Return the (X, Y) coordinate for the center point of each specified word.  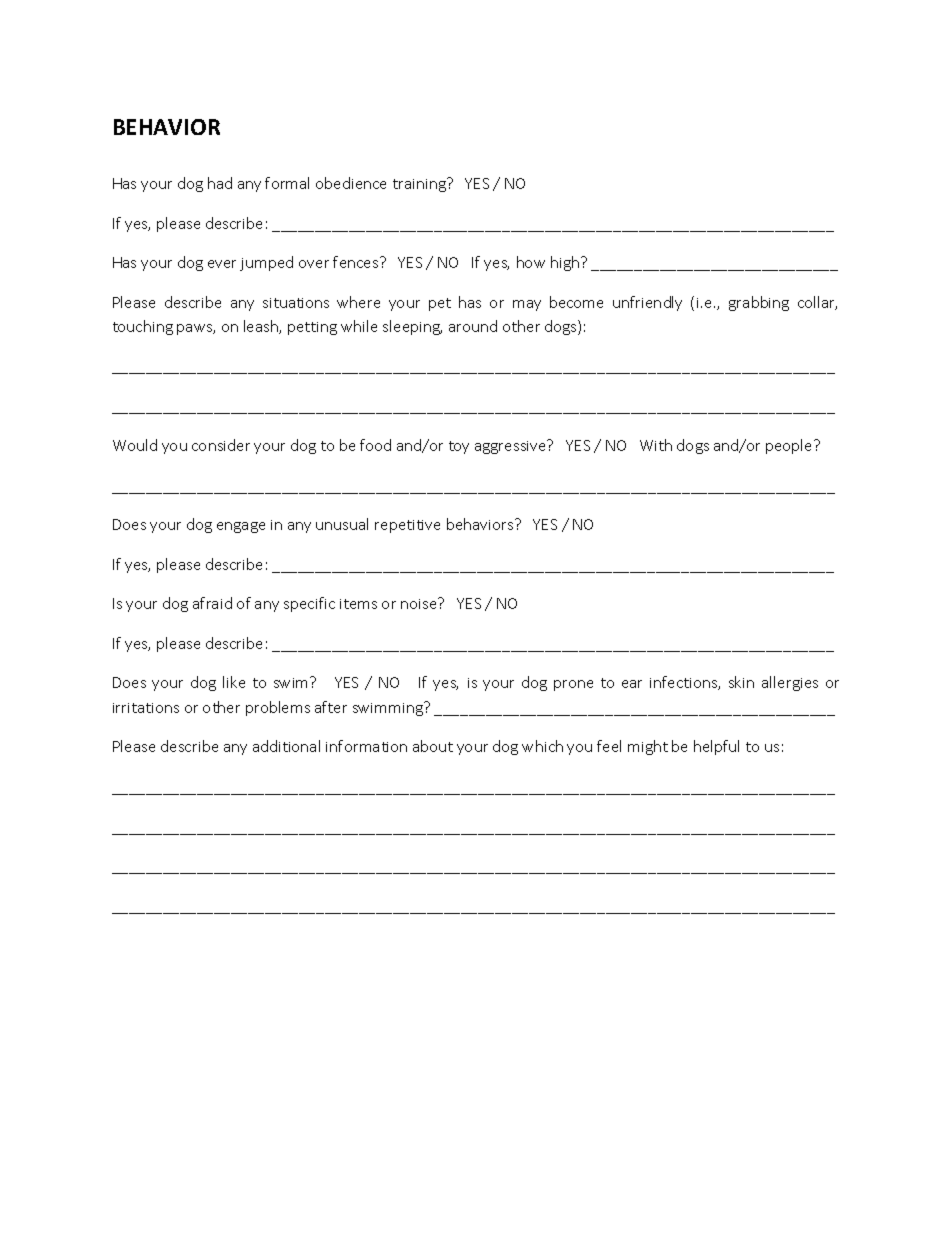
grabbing (759, 303)
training (420, 185)
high (565, 263)
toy (459, 447)
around (473, 326)
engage (241, 527)
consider (221, 445)
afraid (212, 603)
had (220, 183)
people (790, 446)
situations (296, 303)
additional (286, 746)
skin (741, 682)
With (656, 445)
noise (420, 603)
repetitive (407, 526)
